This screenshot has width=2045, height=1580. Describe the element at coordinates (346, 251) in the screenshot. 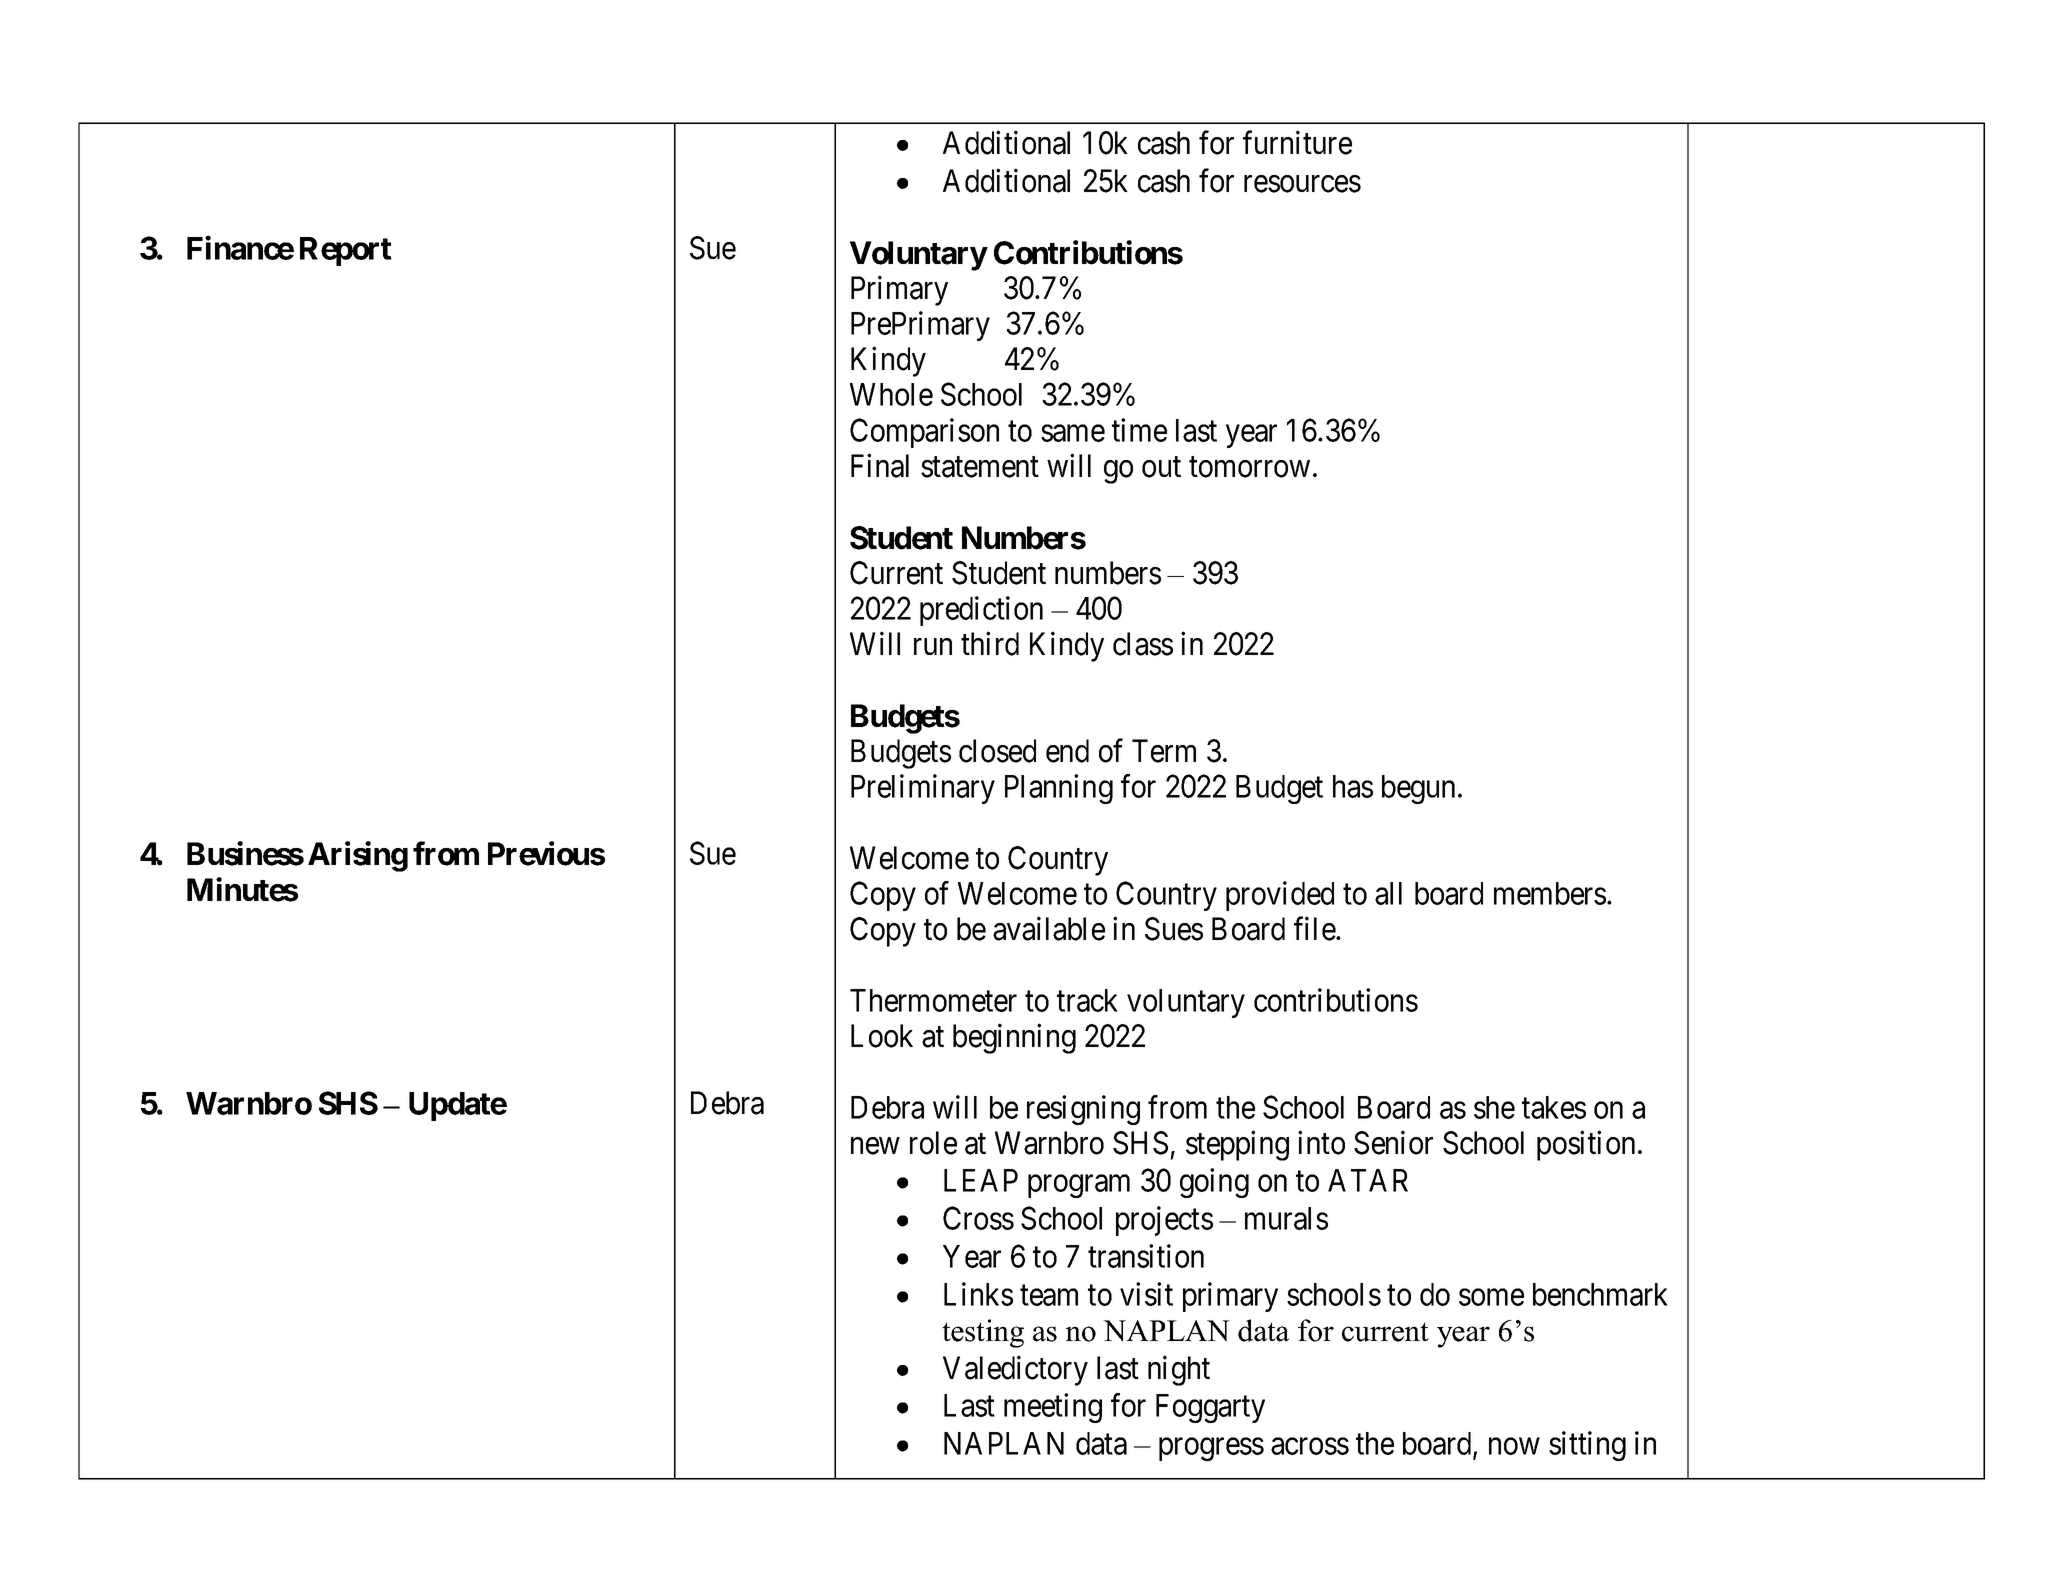

I see `Report` at that location.
